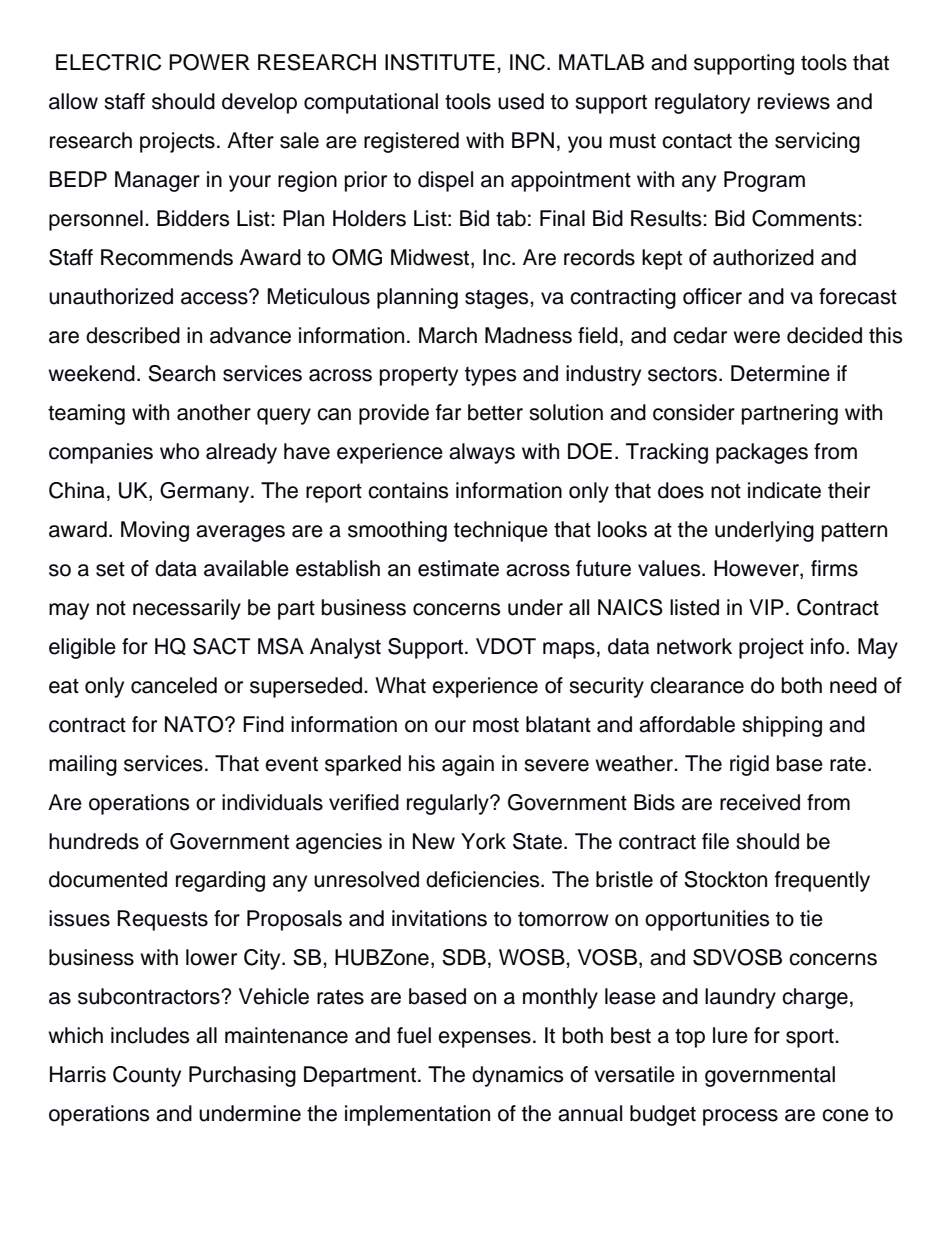  I want to click on County, so click(147, 1076).
